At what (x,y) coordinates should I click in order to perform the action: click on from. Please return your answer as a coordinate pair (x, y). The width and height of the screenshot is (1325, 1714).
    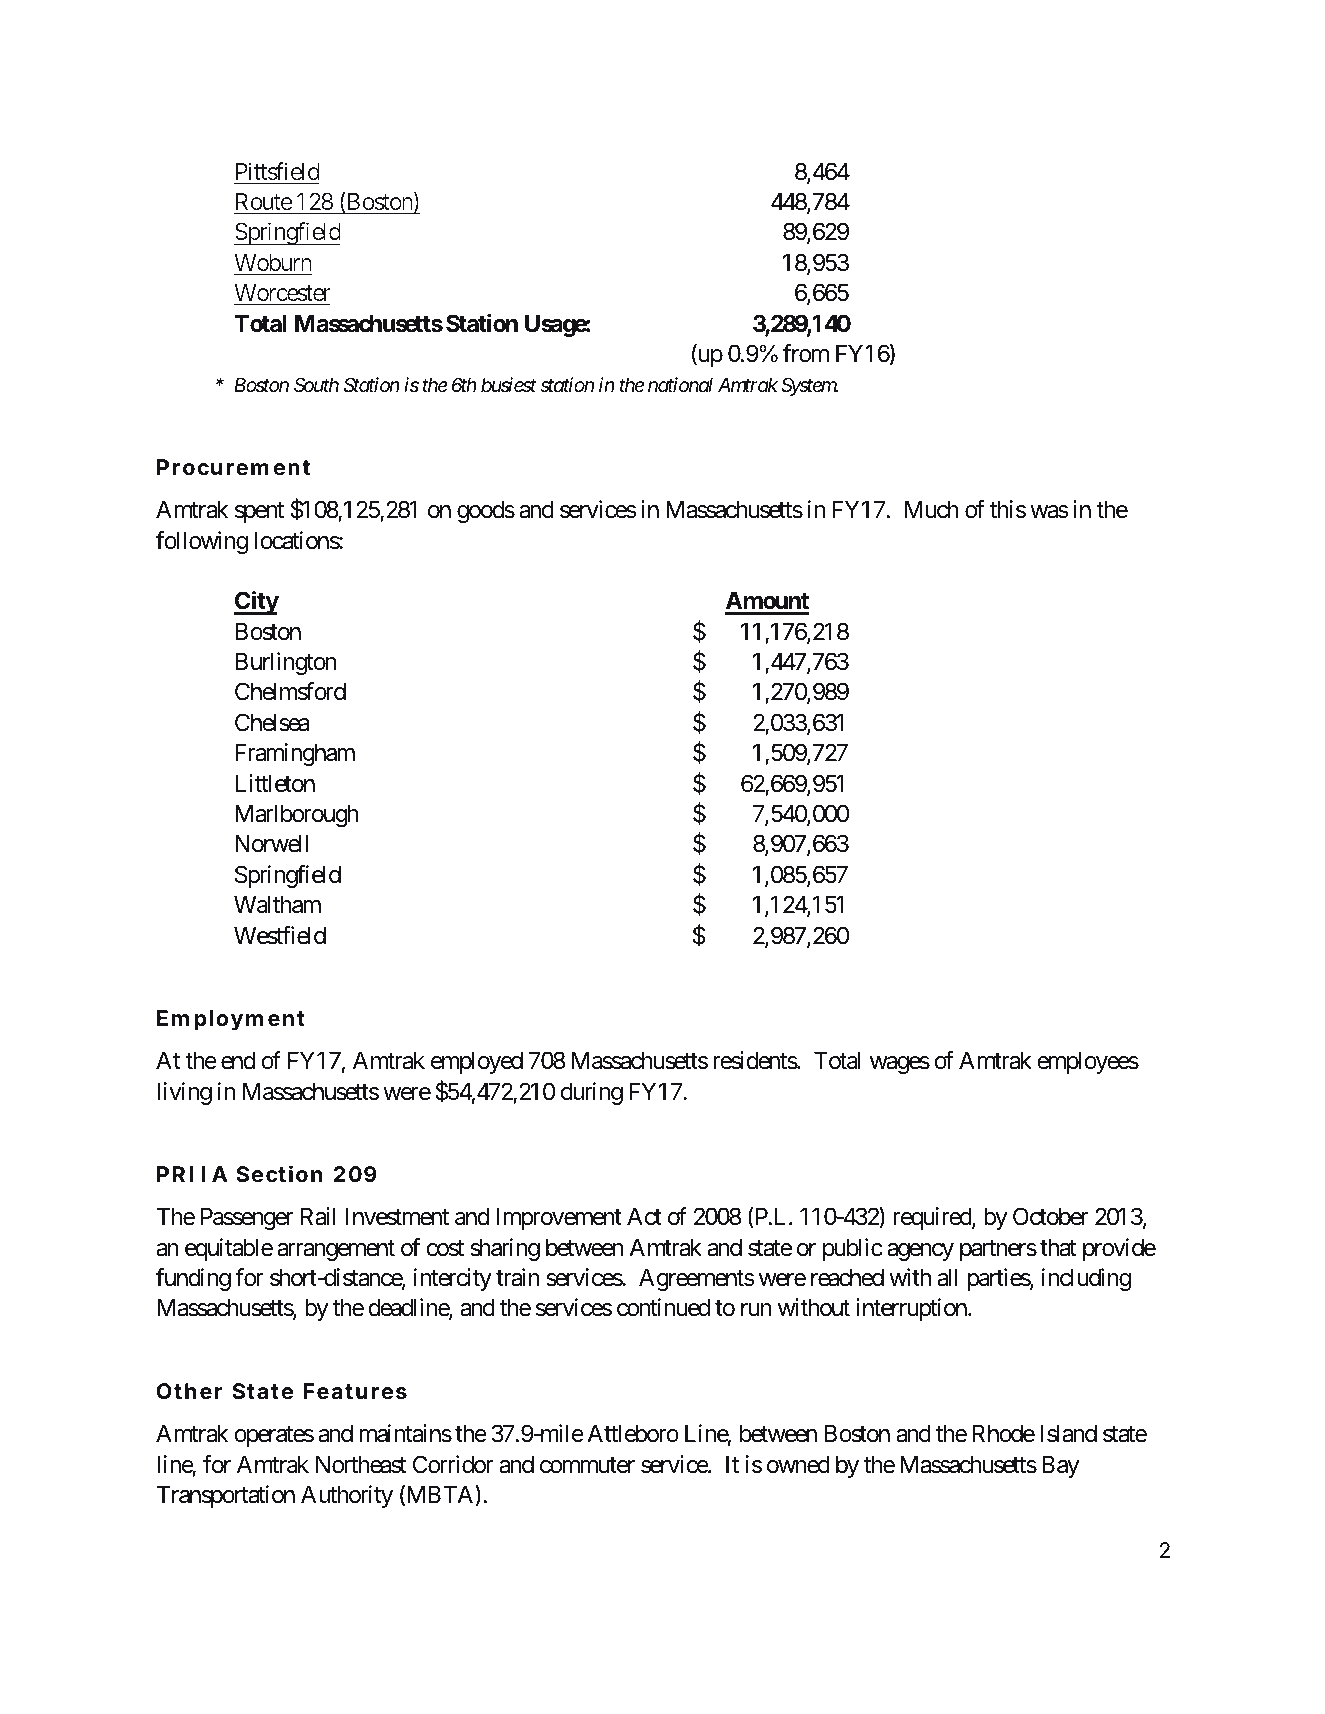
    Looking at the image, I should click on (806, 353).
